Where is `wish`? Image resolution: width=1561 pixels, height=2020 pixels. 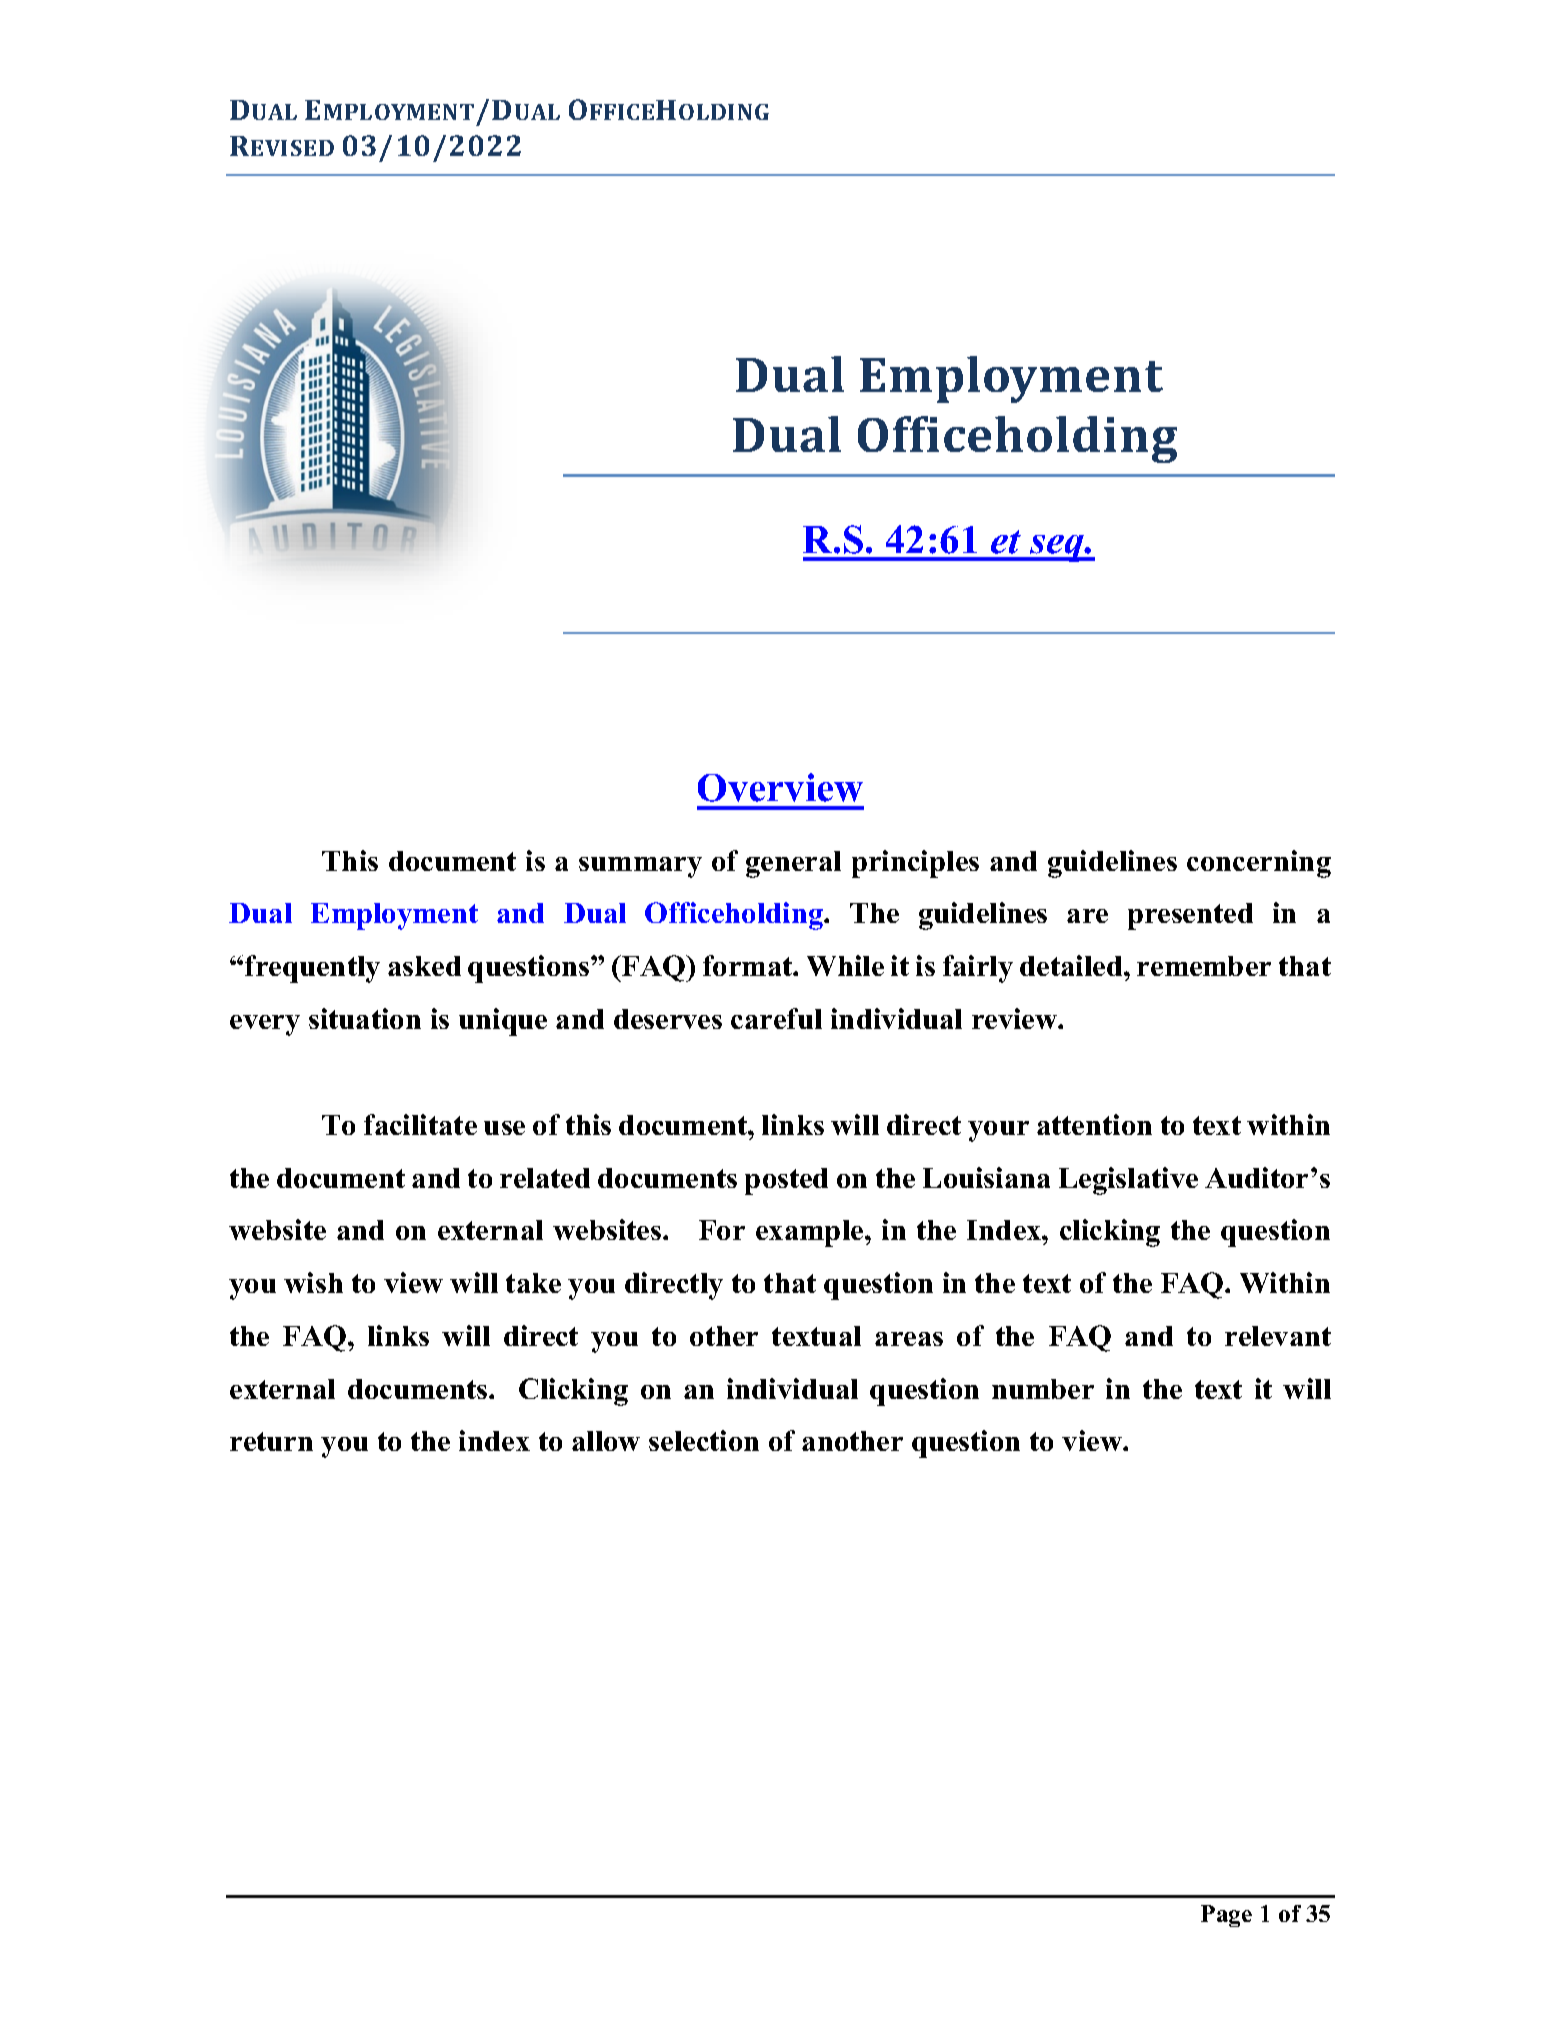
wish is located at coordinates (313, 1282).
